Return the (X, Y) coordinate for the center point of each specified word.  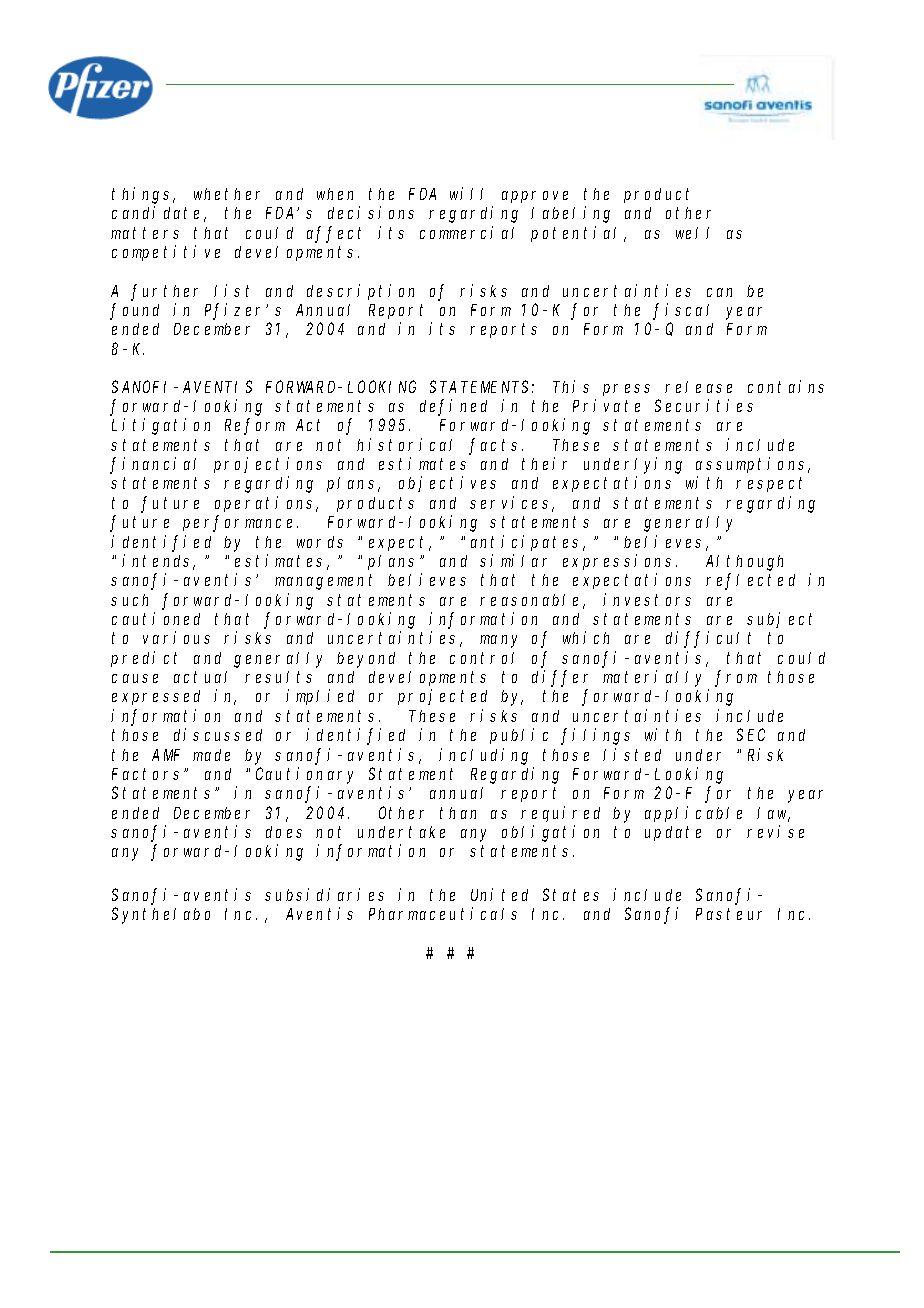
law (773, 814)
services (512, 504)
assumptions (753, 465)
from (736, 678)
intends (158, 562)
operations (266, 504)
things (143, 195)
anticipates (528, 543)
